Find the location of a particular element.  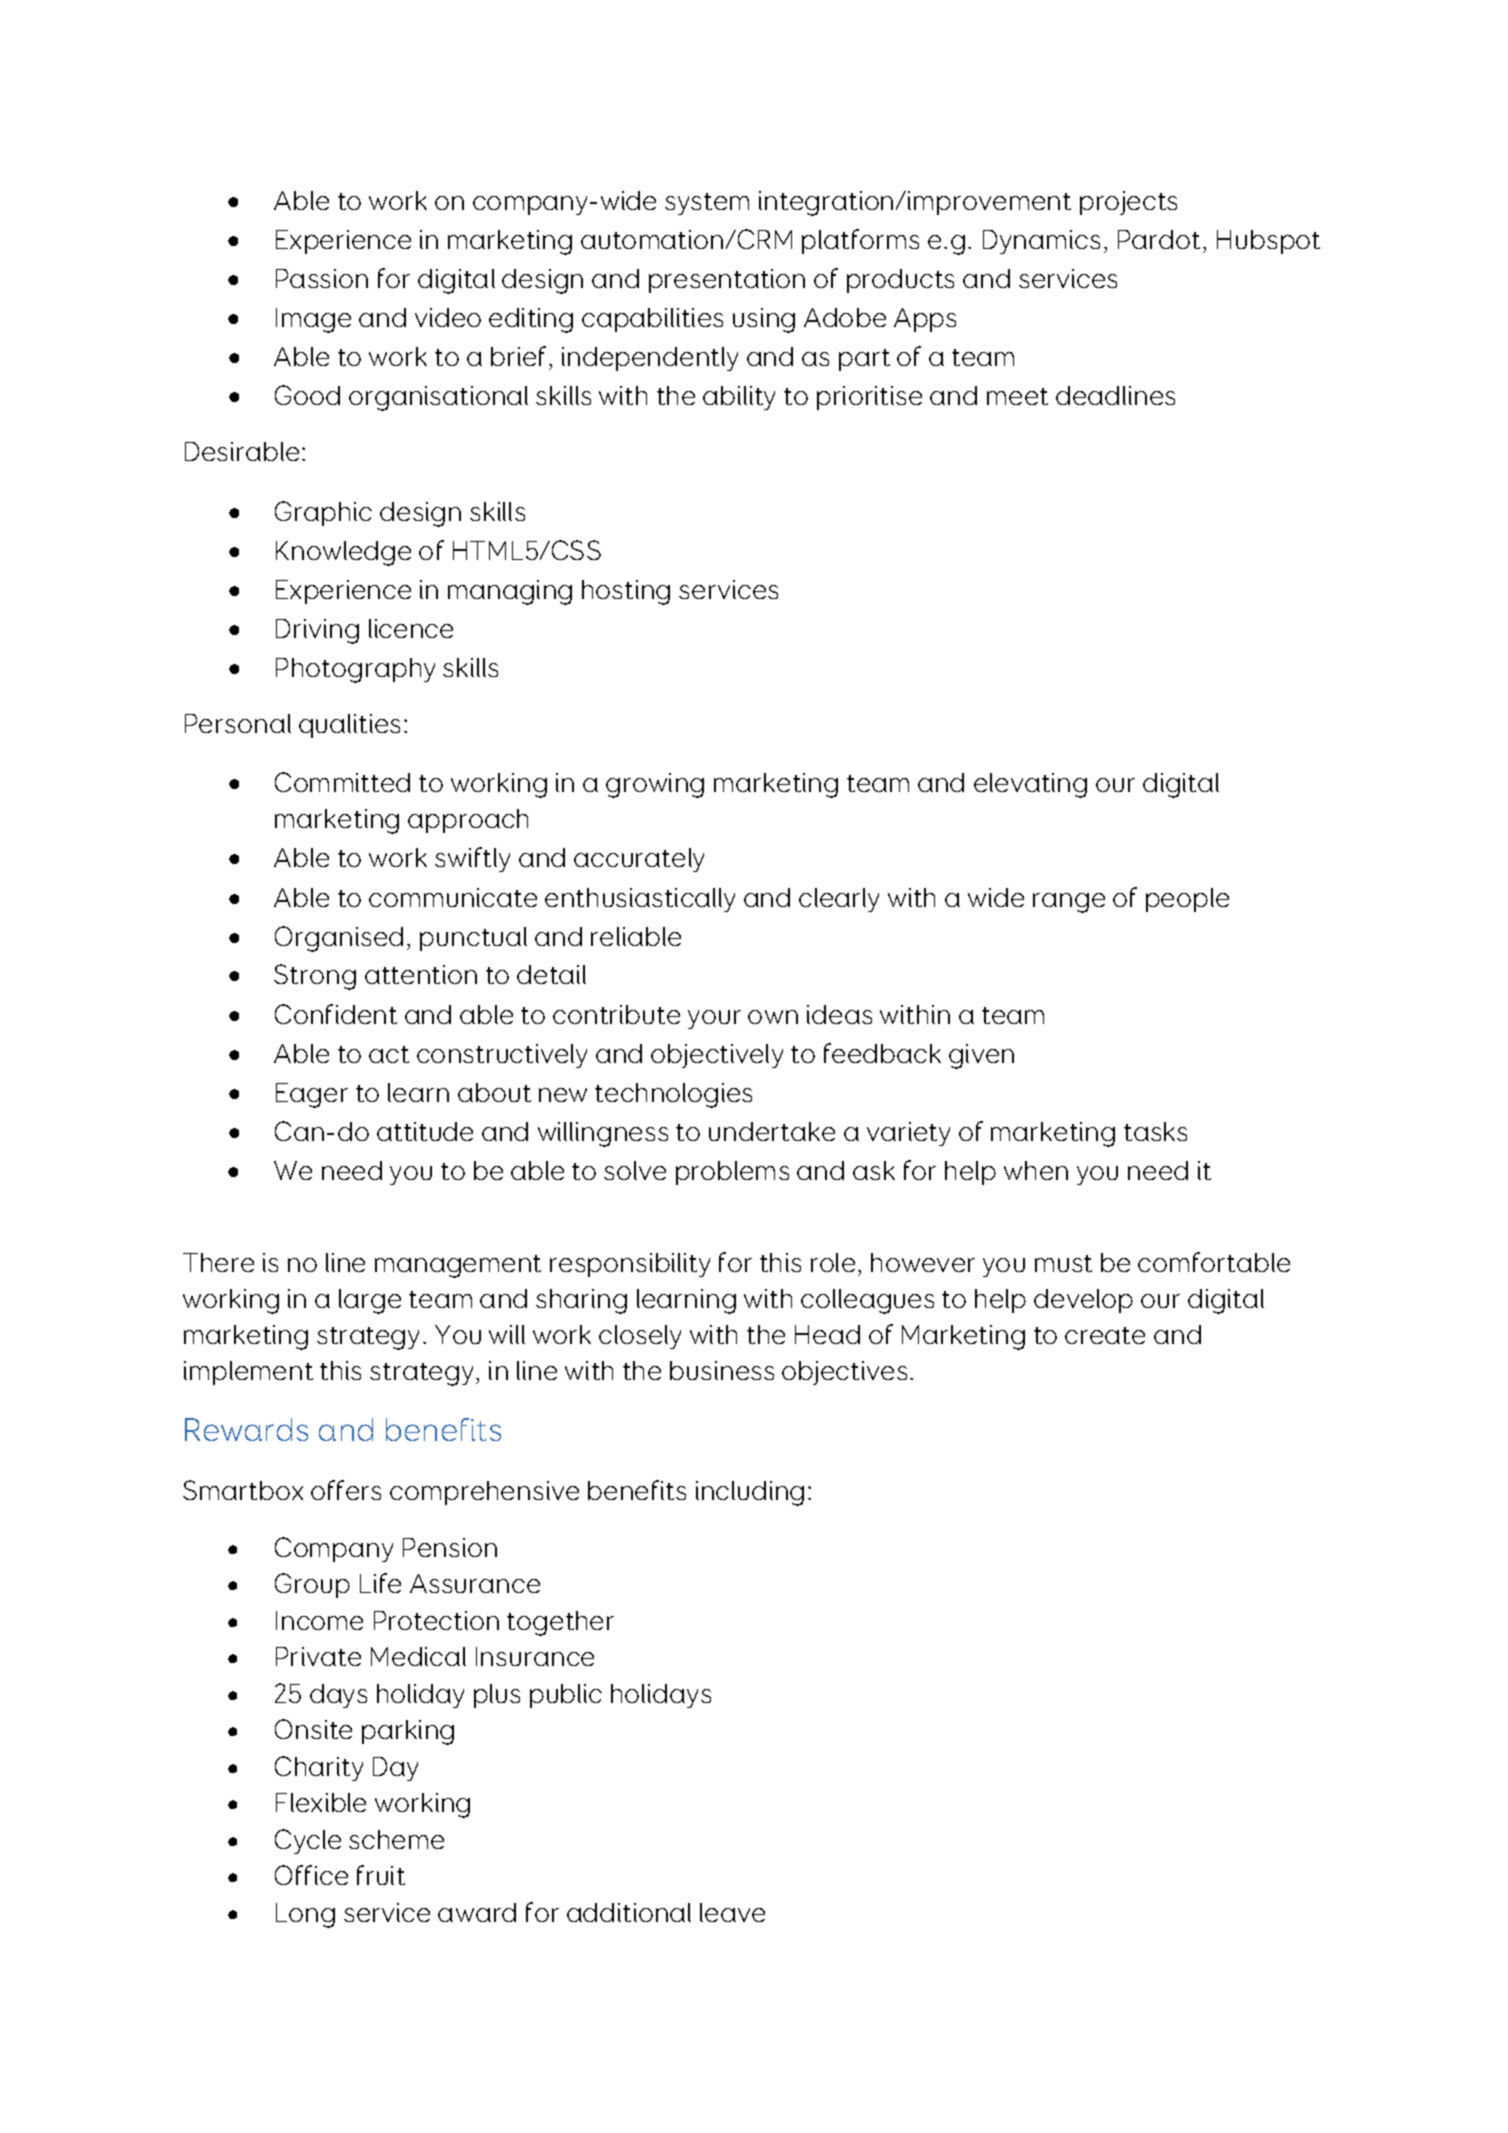

problems is located at coordinates (732, 1173).
